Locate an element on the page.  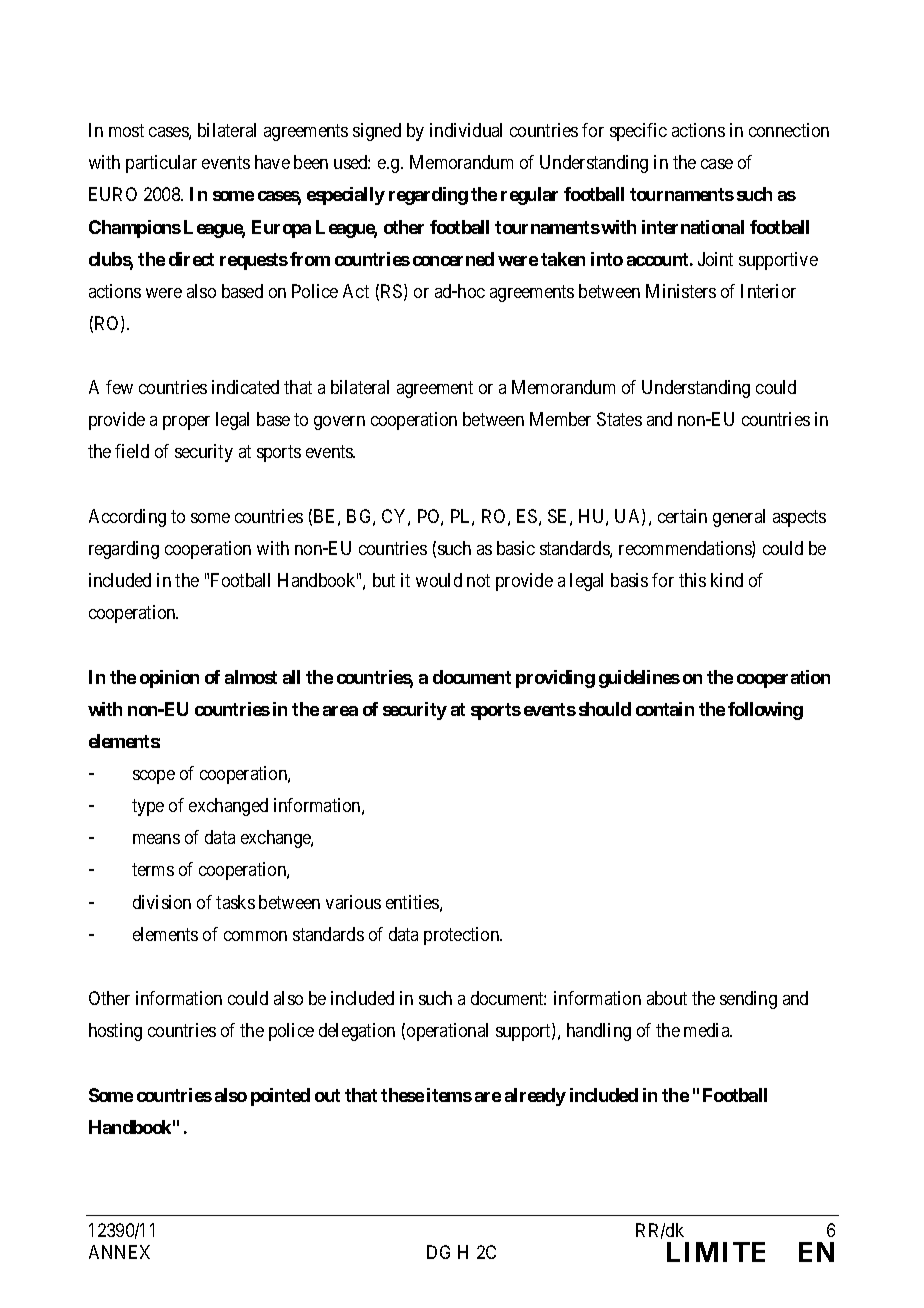
terms is located at coordinates (153, 870).
